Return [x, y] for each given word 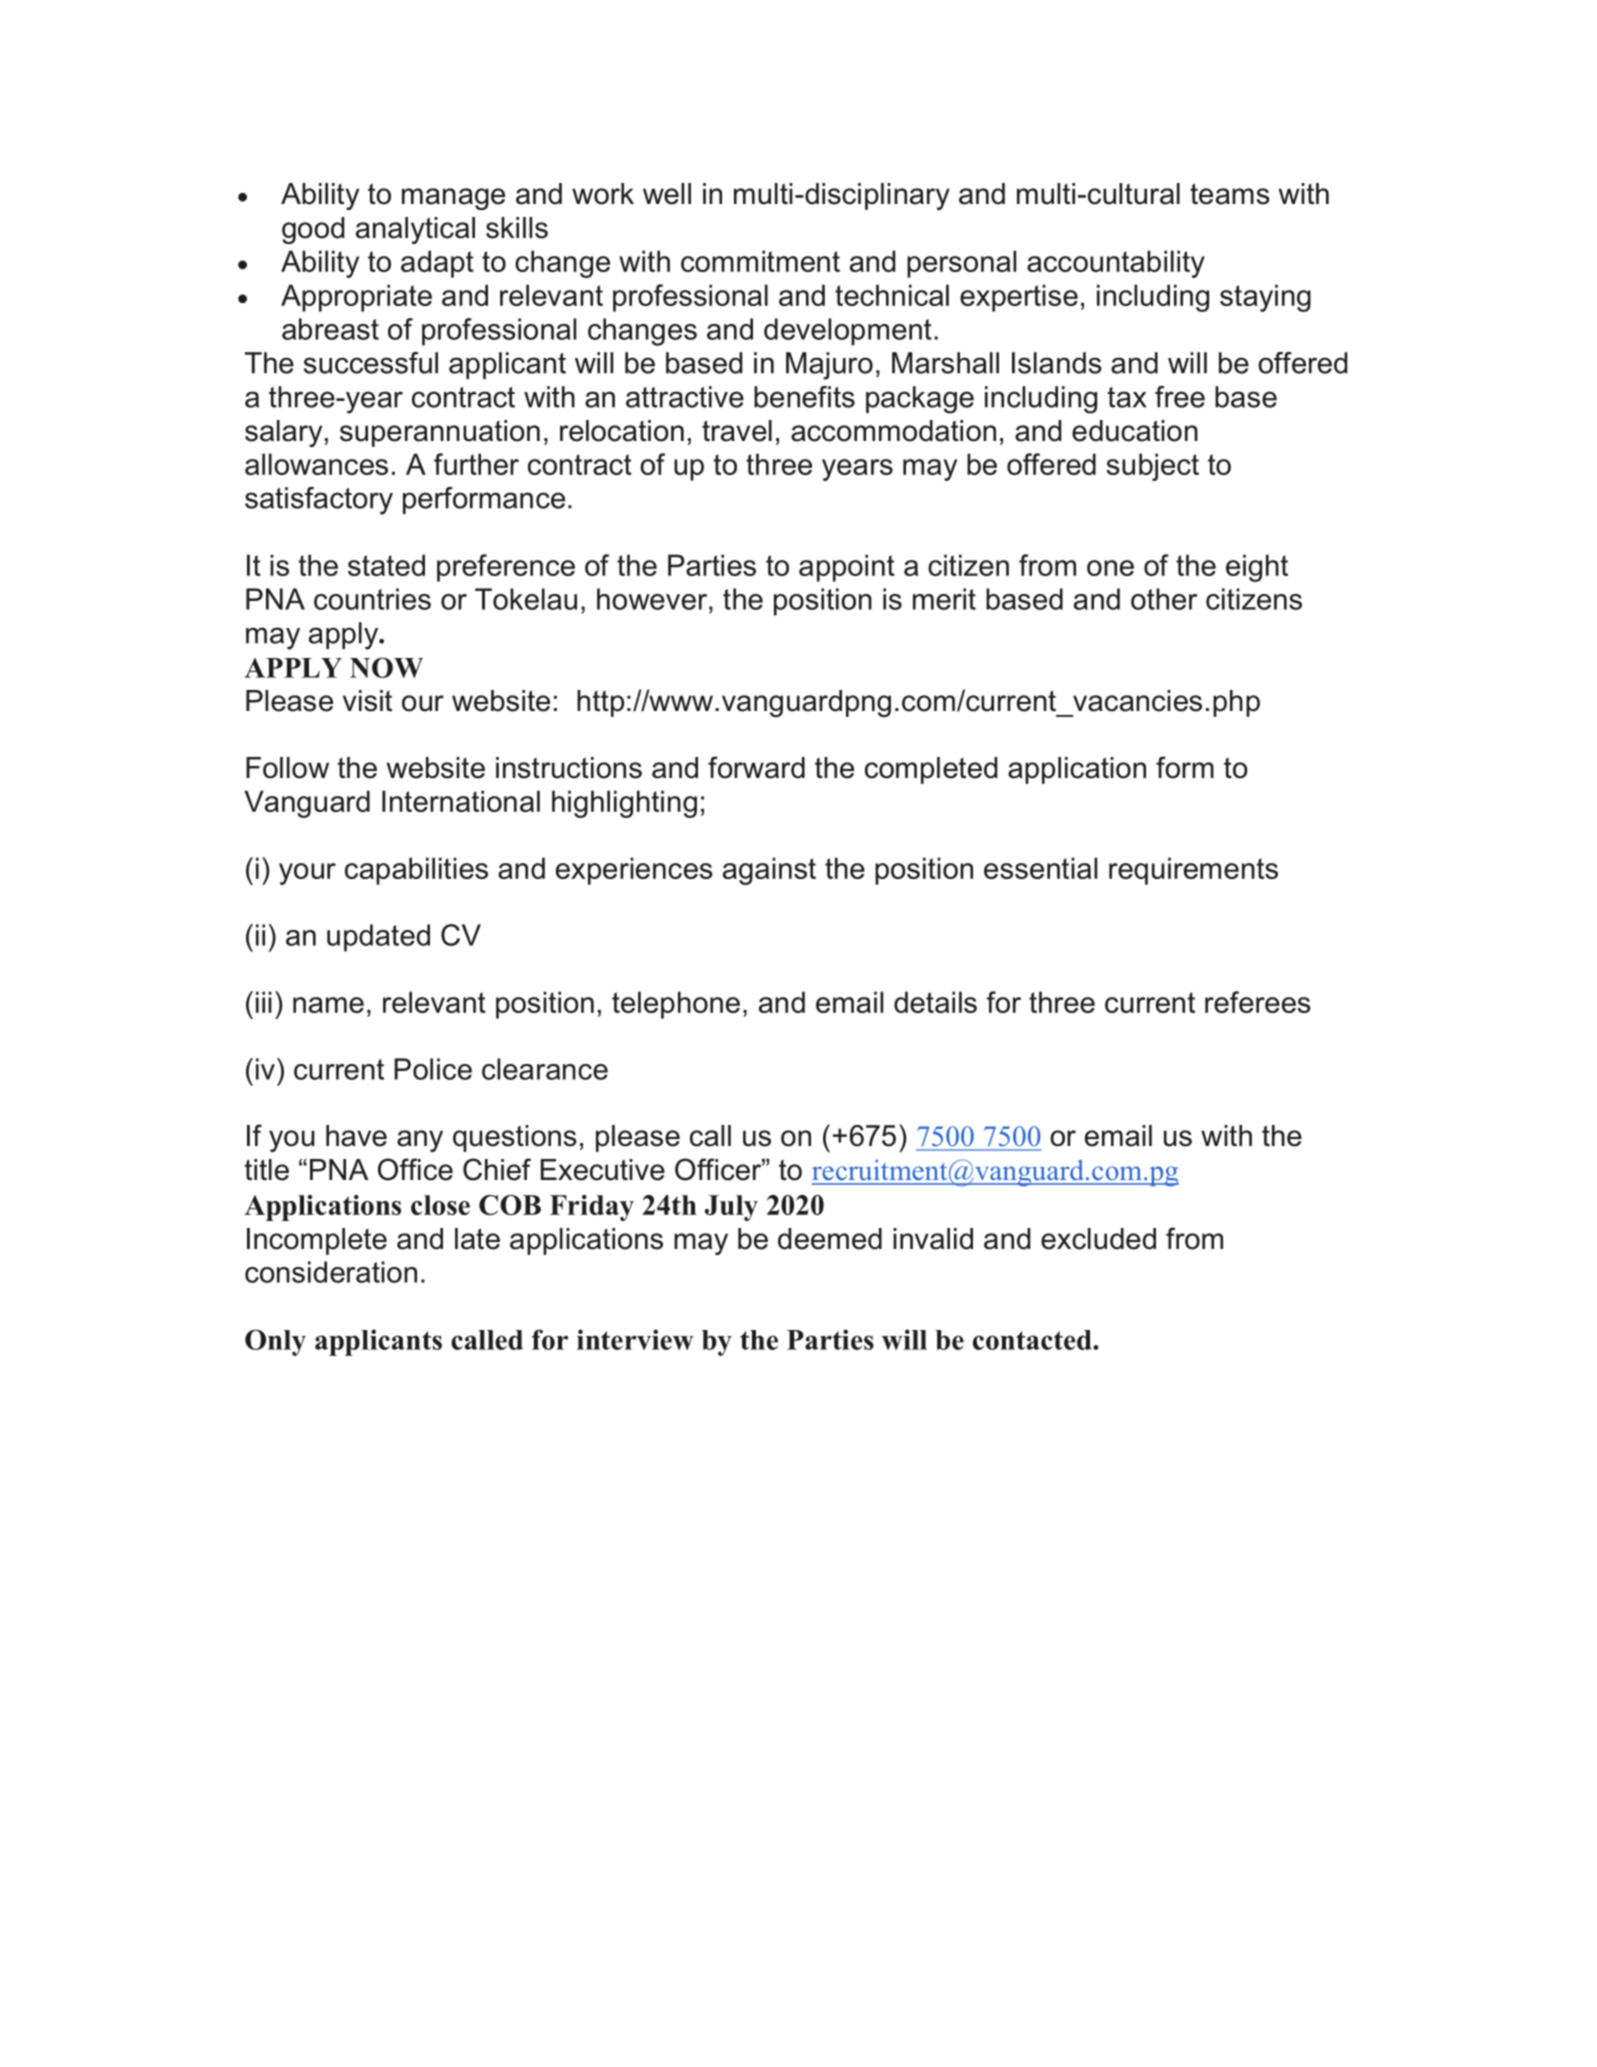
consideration [331, 1272]
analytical [415, 230]
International [461, 801]
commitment [760, 261]
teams [1230, 194]
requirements [1193, 871]
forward [756, 767]
